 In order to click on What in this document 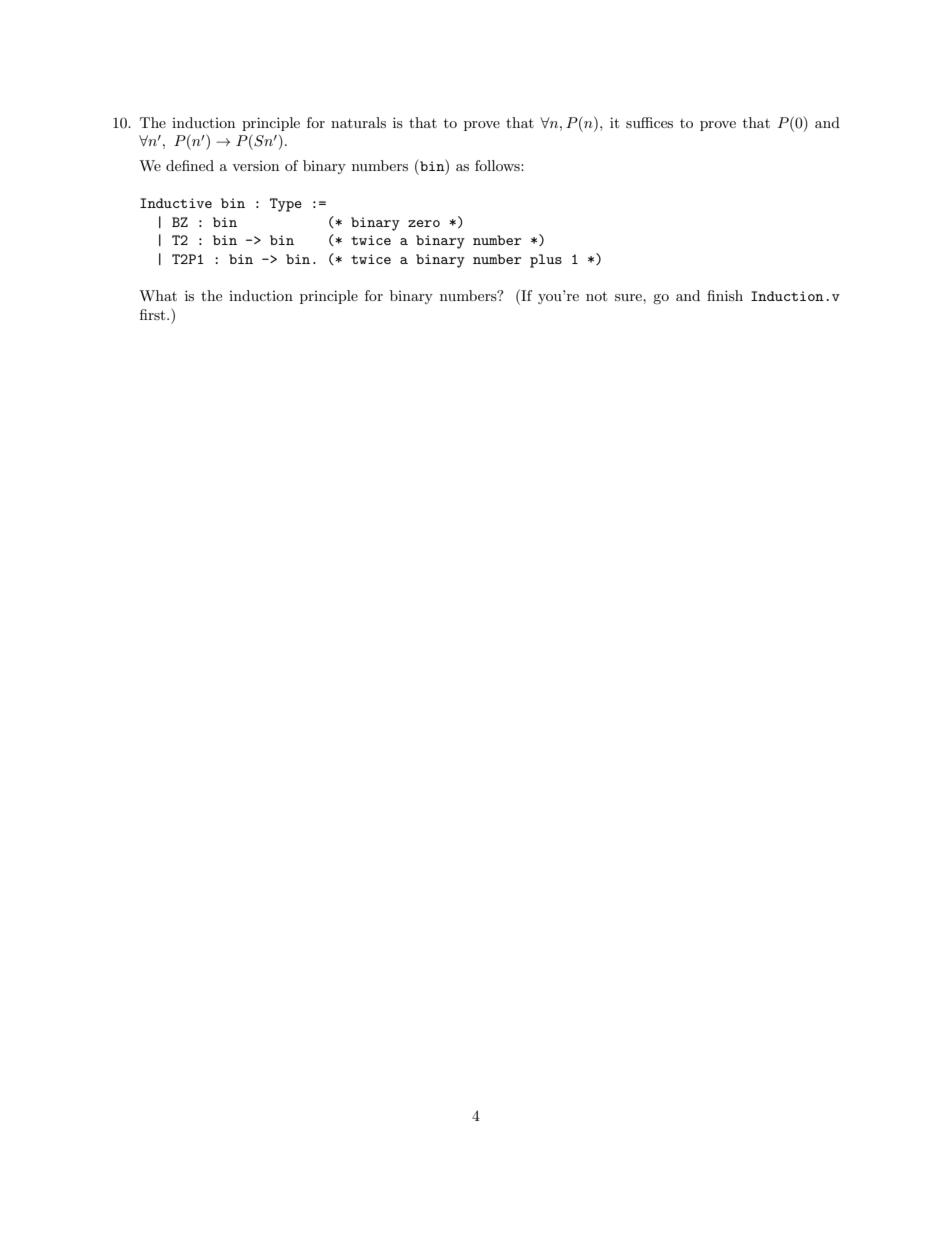, I will do `click(158, 295)`.
